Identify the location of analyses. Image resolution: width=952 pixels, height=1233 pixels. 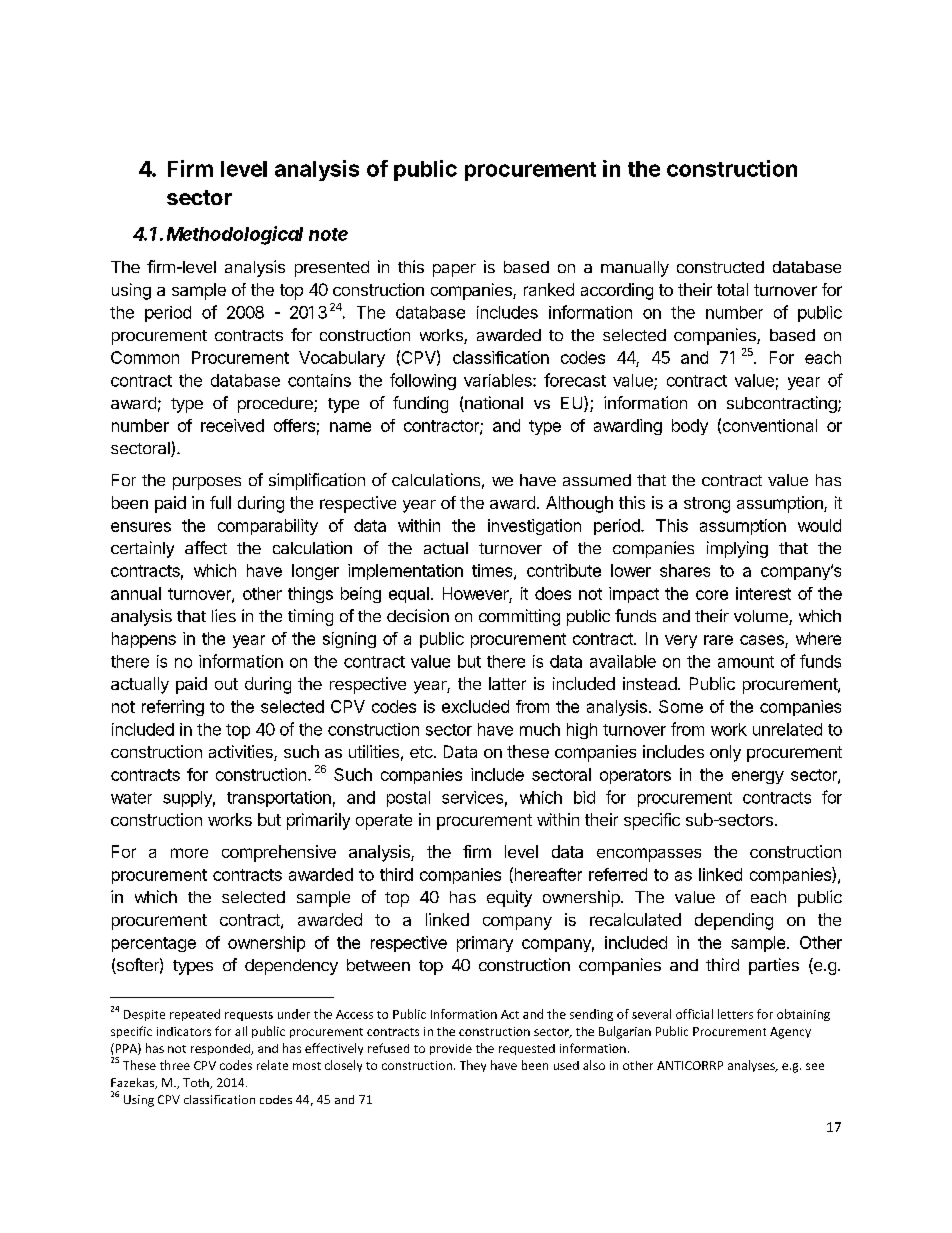
(752, 1066).
